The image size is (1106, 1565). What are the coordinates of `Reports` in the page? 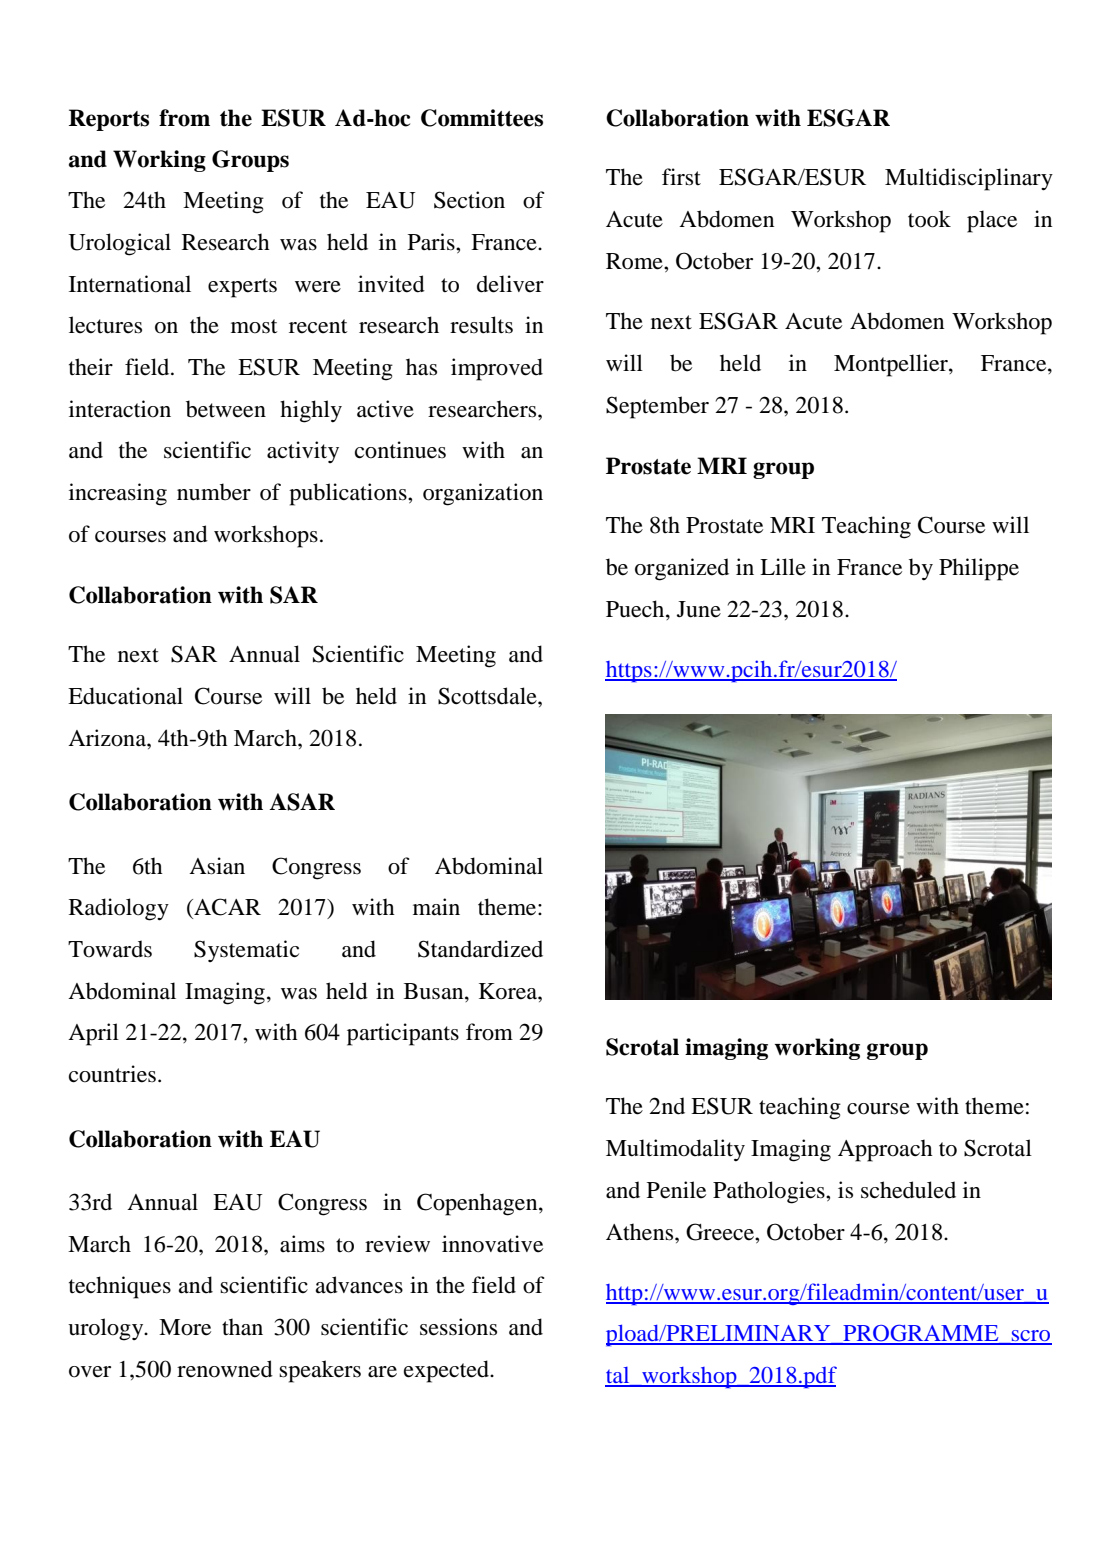 It's located at (109, 120).
